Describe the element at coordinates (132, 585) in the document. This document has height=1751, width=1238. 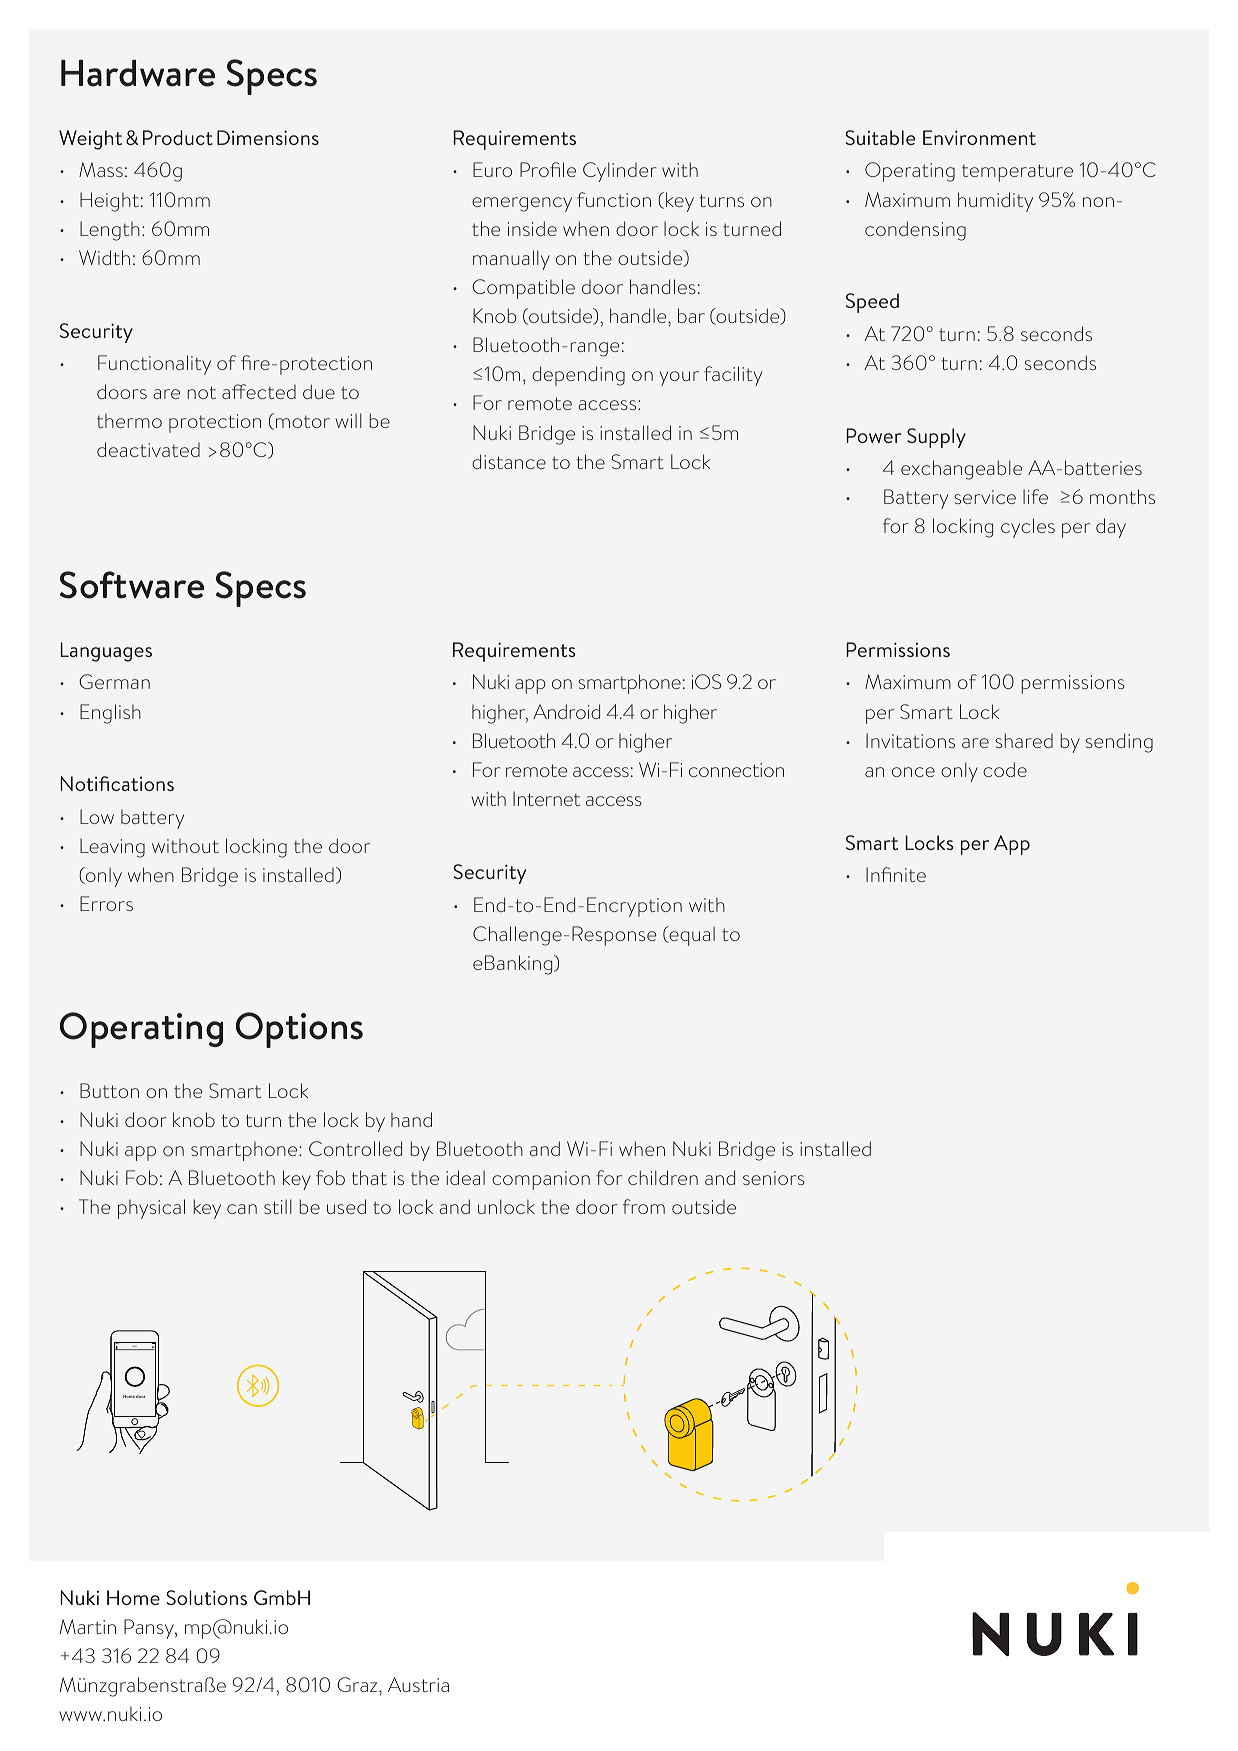
I see `Software` at that location.
